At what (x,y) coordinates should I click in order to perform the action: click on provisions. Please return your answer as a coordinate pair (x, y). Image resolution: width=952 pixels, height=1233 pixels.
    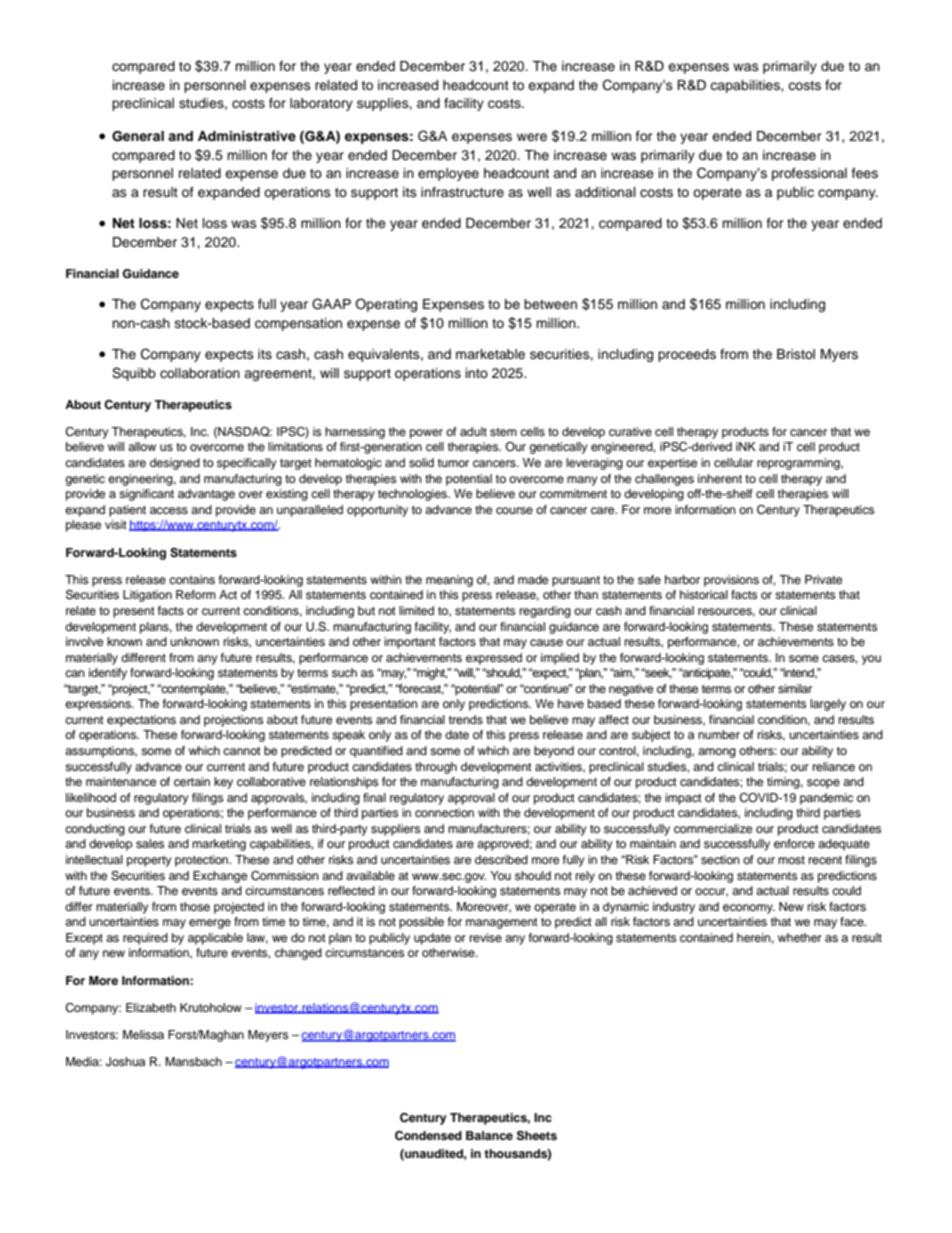
    Looking at the image, I should click on (731, 581).
